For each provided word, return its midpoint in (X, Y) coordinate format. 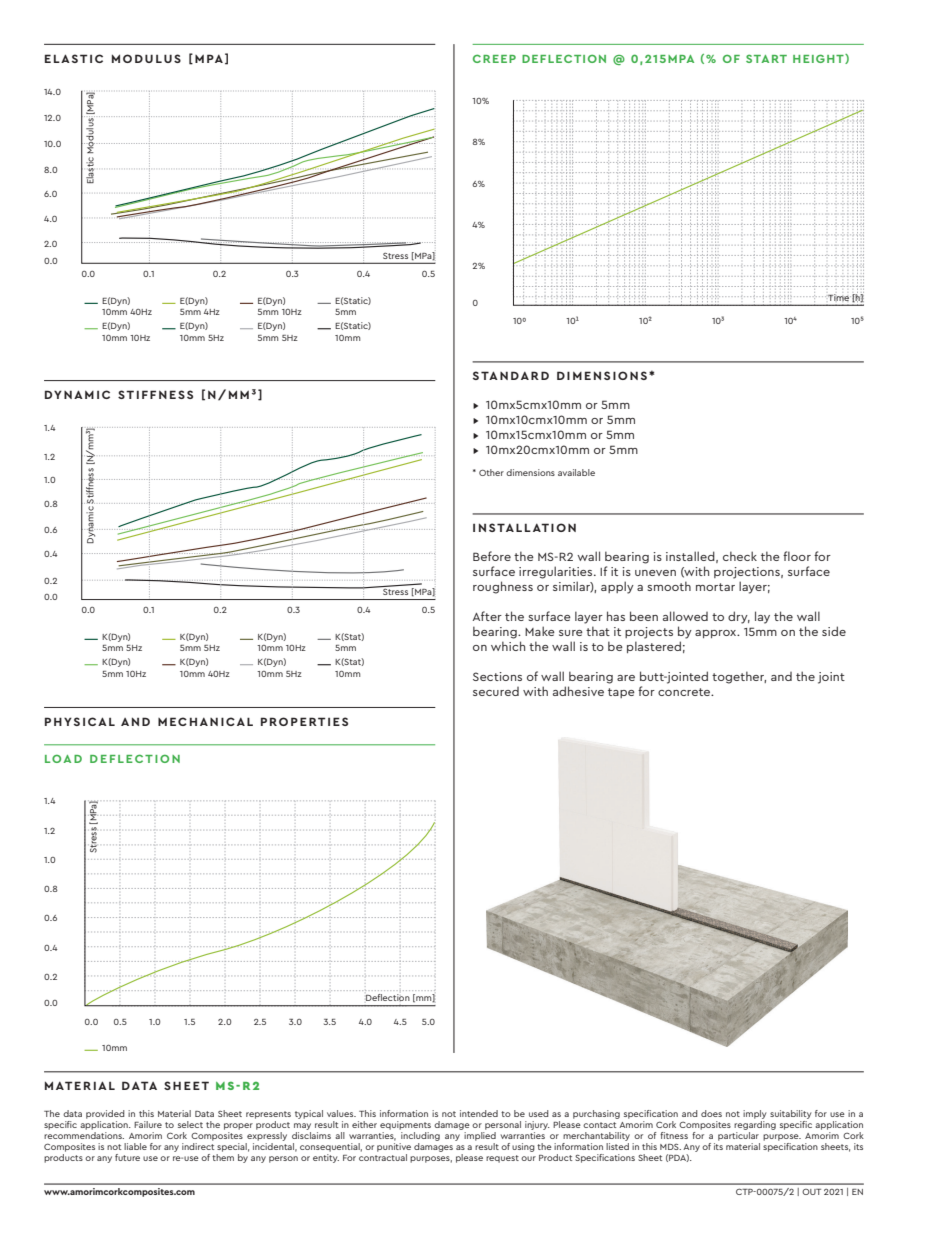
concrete (685, 692)
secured (496, 691)
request (502, 1159)
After (487, 616)
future (127, 1157)
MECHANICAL (205, 721)
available (576, 472)
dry (739, 617)
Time (839, 297)
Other (491, 472)
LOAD (63, 758)
